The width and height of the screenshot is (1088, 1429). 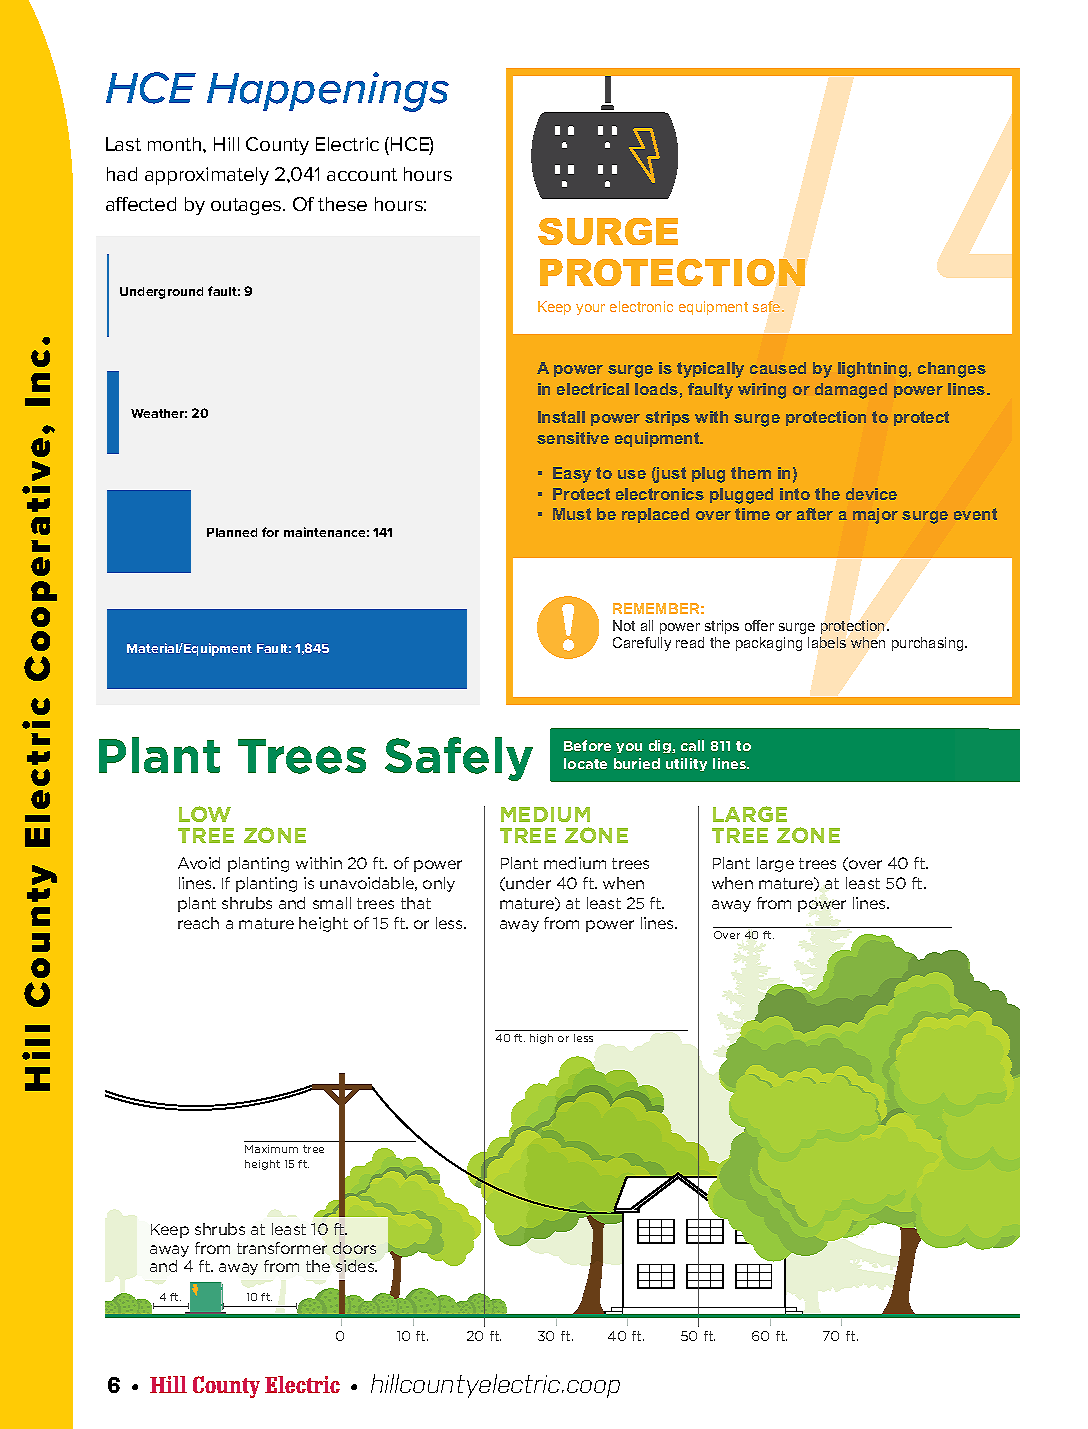 What do you see at coordinates (624, 625) in the screenshot?
I see `Not` at bounding box center [624, 625].
